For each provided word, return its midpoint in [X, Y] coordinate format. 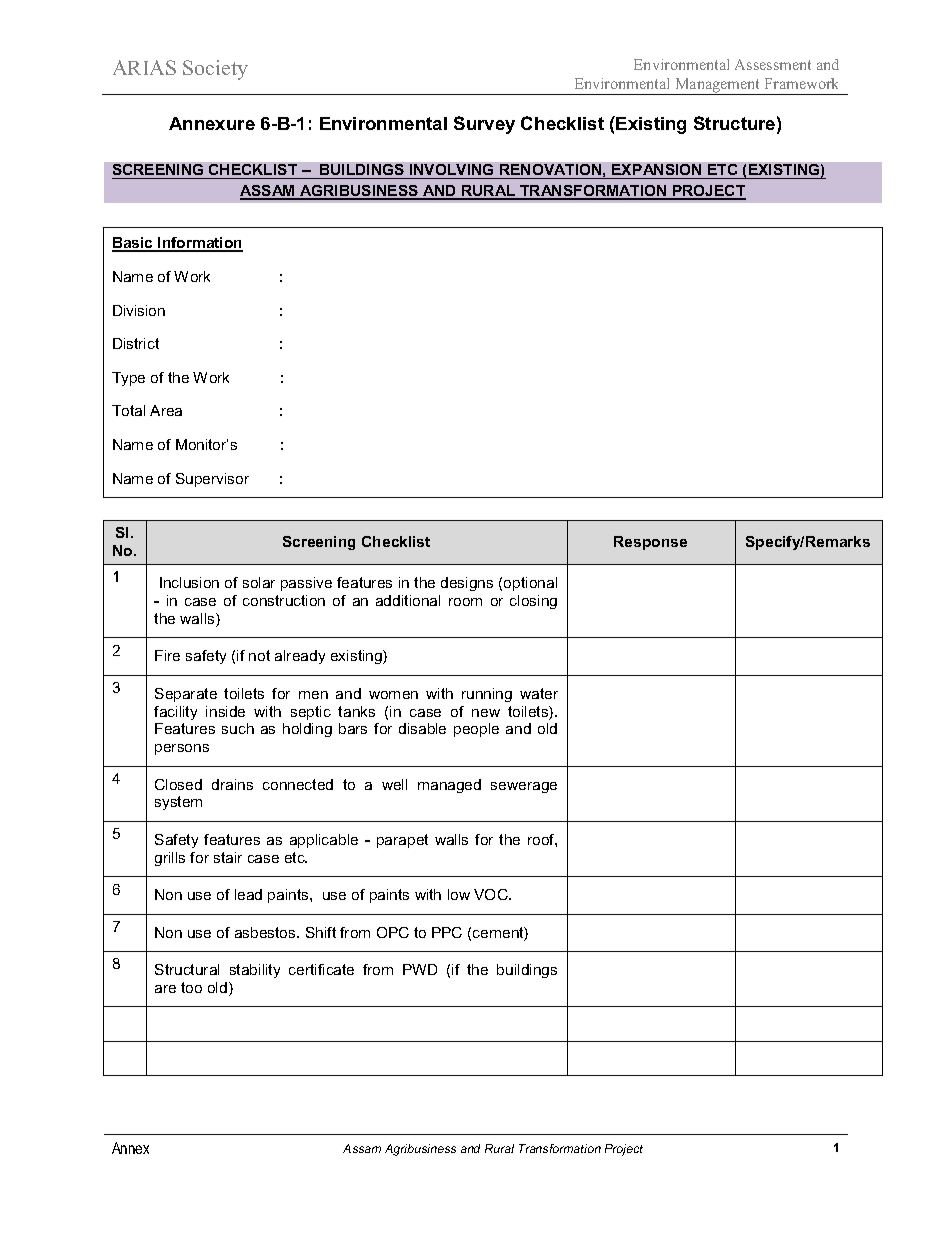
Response [650, 543]
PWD [420, 969]
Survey [484, 125]
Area [166, 410]
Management [718, 86]
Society [215, 70]
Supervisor [212, 480]
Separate [186, 695]
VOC [492, 894]
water [539, 693]
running [487, 695]
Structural [187, 969]
